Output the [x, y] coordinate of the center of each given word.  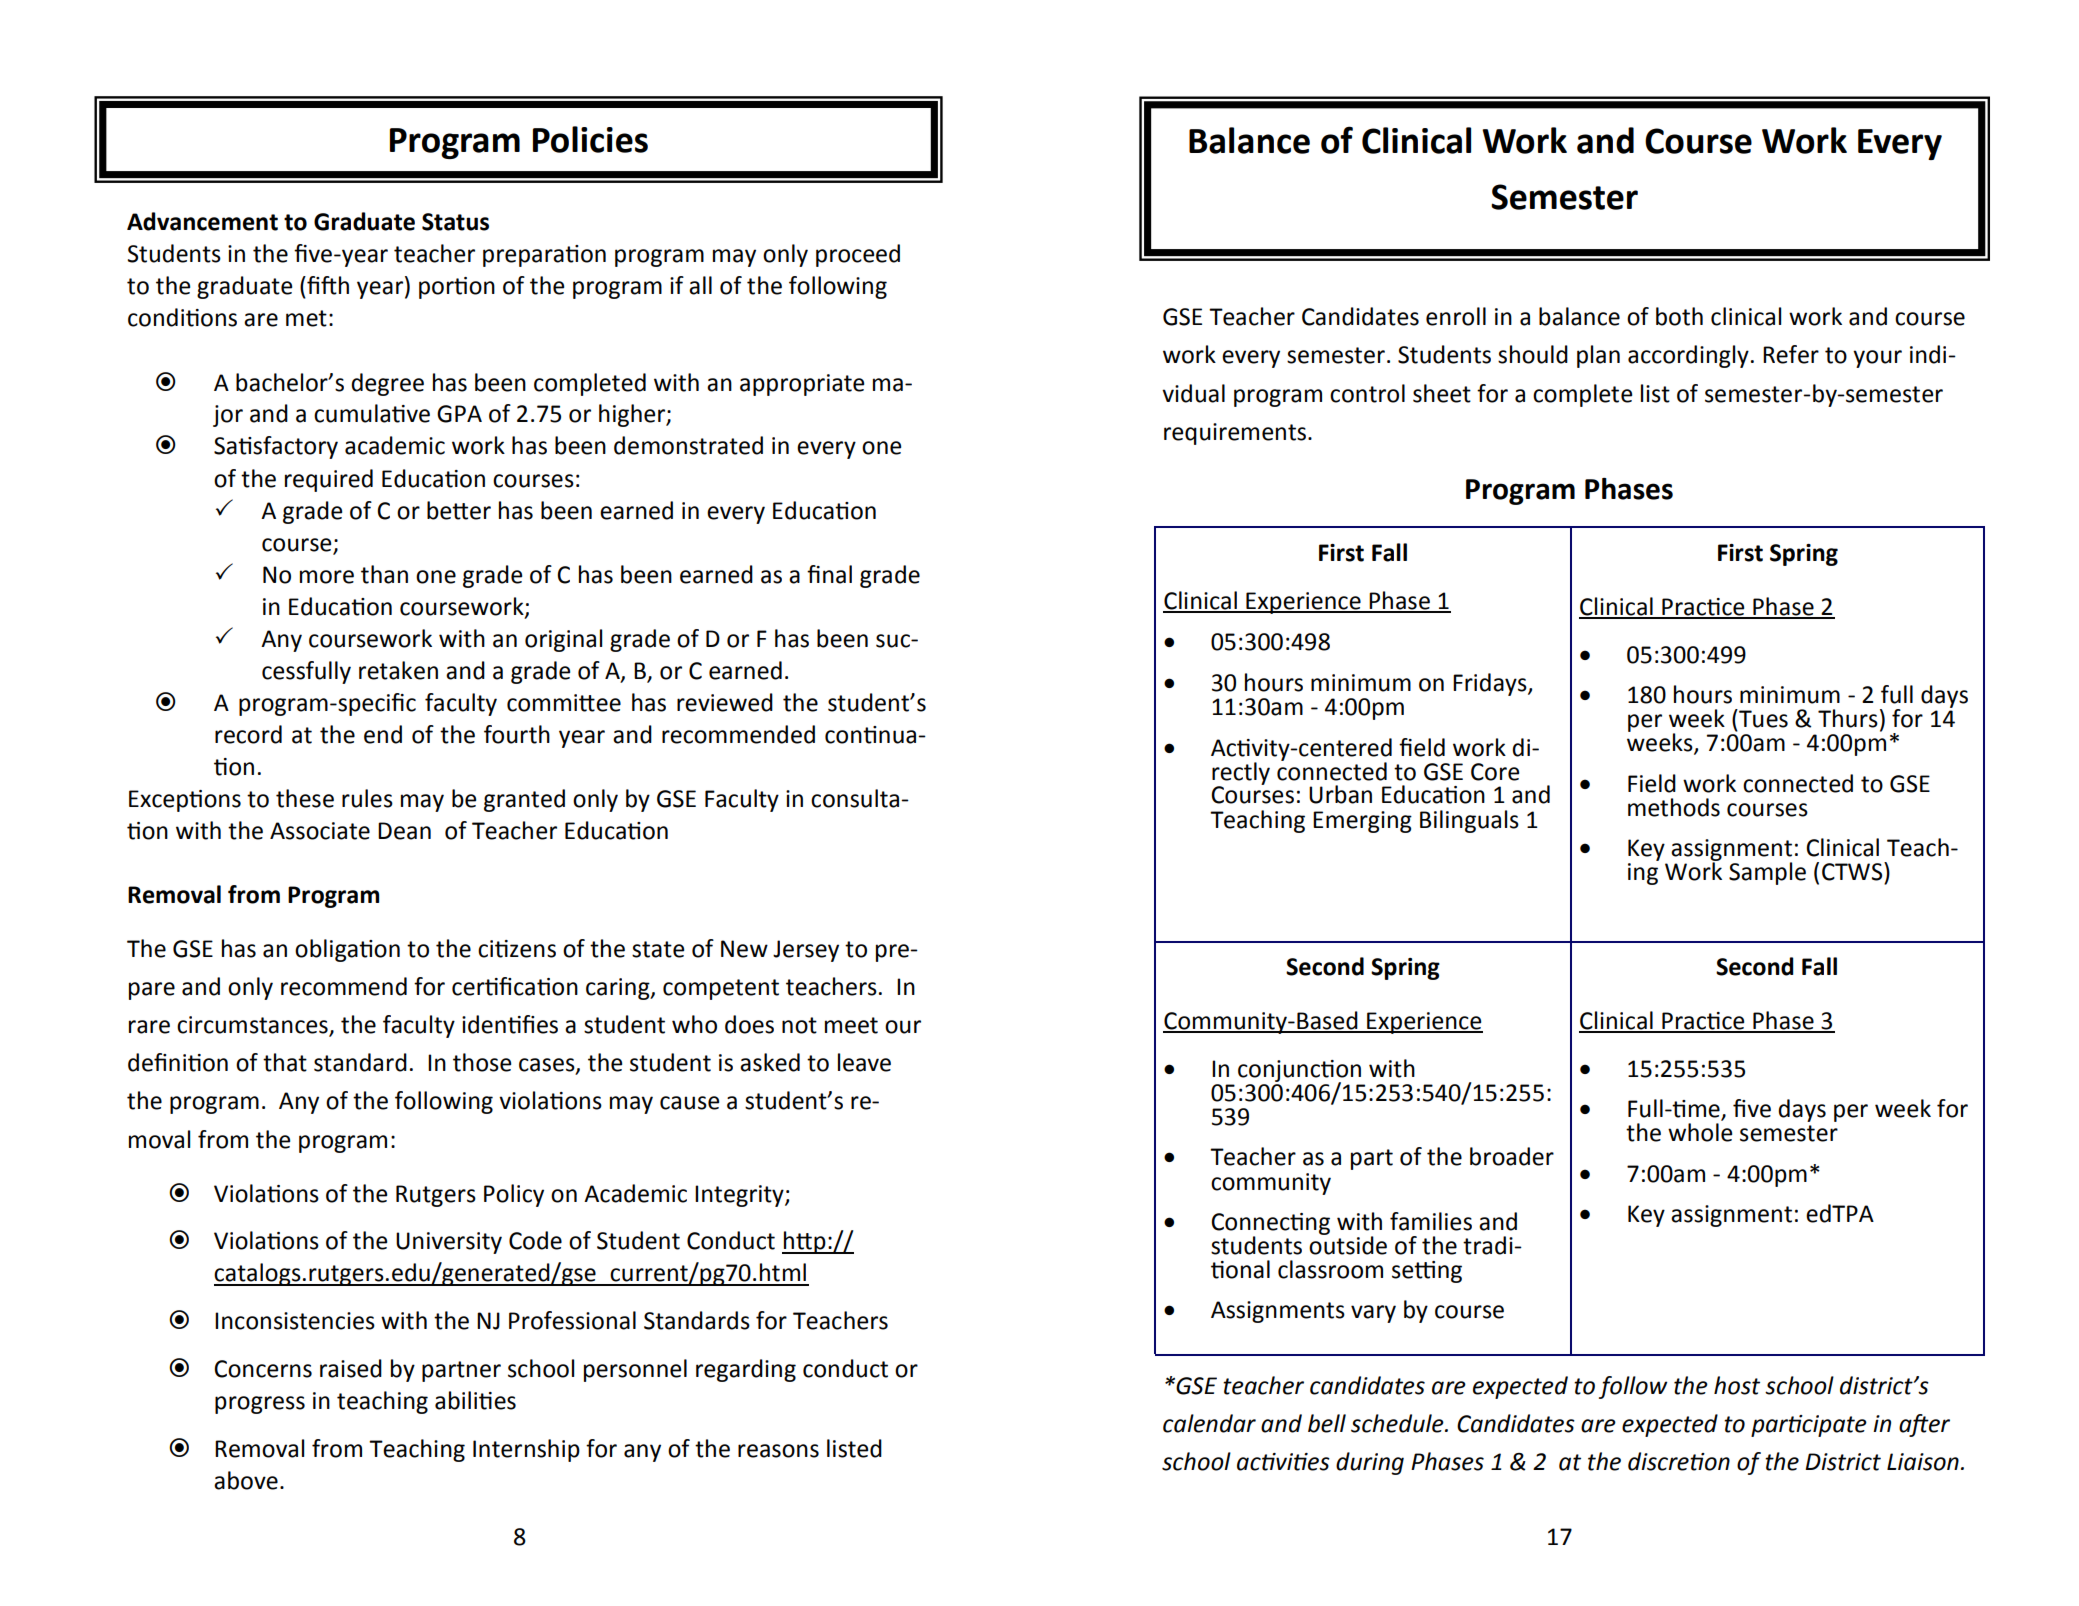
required [329, 480]
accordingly [1688, 356]
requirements [1235, 434]
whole [1700, 1132]
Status [455, 222]
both [1679, 316]
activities [1283, 1462]
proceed [858, 255]
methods [1674, 807]
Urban [1340, 794]
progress [260, 1405]
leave [864, 1062]
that [285, 1062]
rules [367, 798]
